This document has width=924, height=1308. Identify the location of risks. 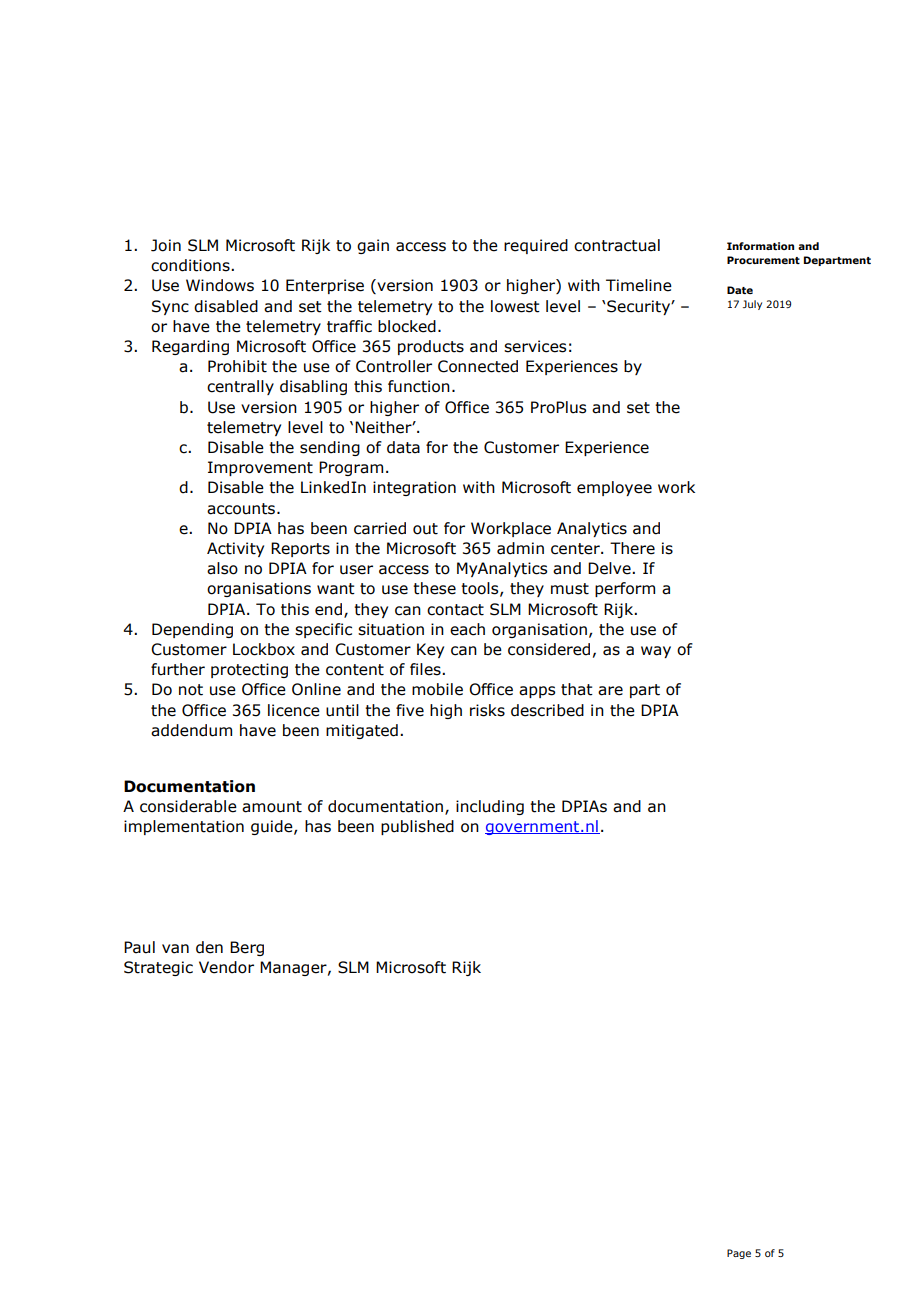
(487, 710).
